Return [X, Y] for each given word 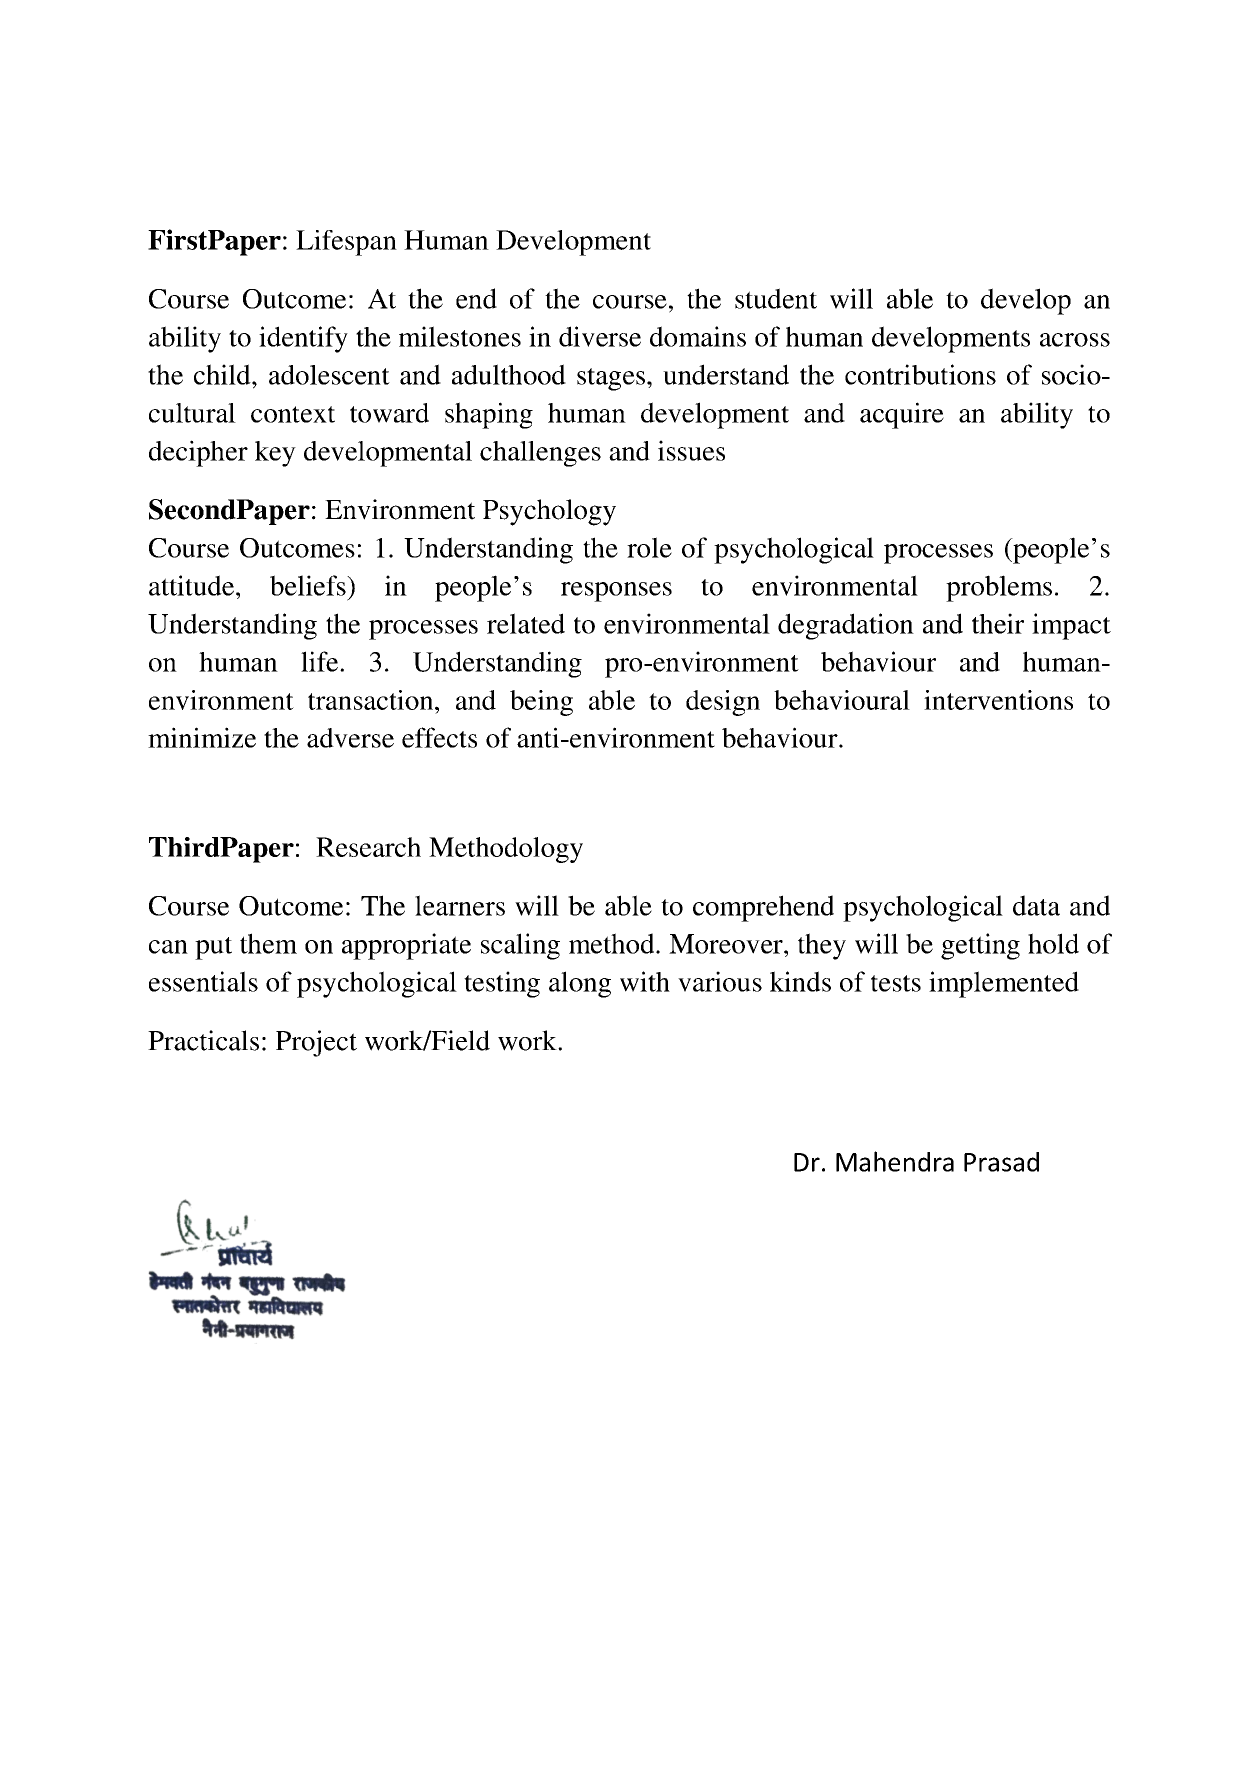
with [645, 981]
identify [303, 339]
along [580, 984]
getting [980, 946]
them [268, 943]
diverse [600, 336]
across [1075, 340]
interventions [998, 700]
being [541, 703]
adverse [350, 738]
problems [999, 588]
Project [316, 1043]
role [649, 547]
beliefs [309, 585]
